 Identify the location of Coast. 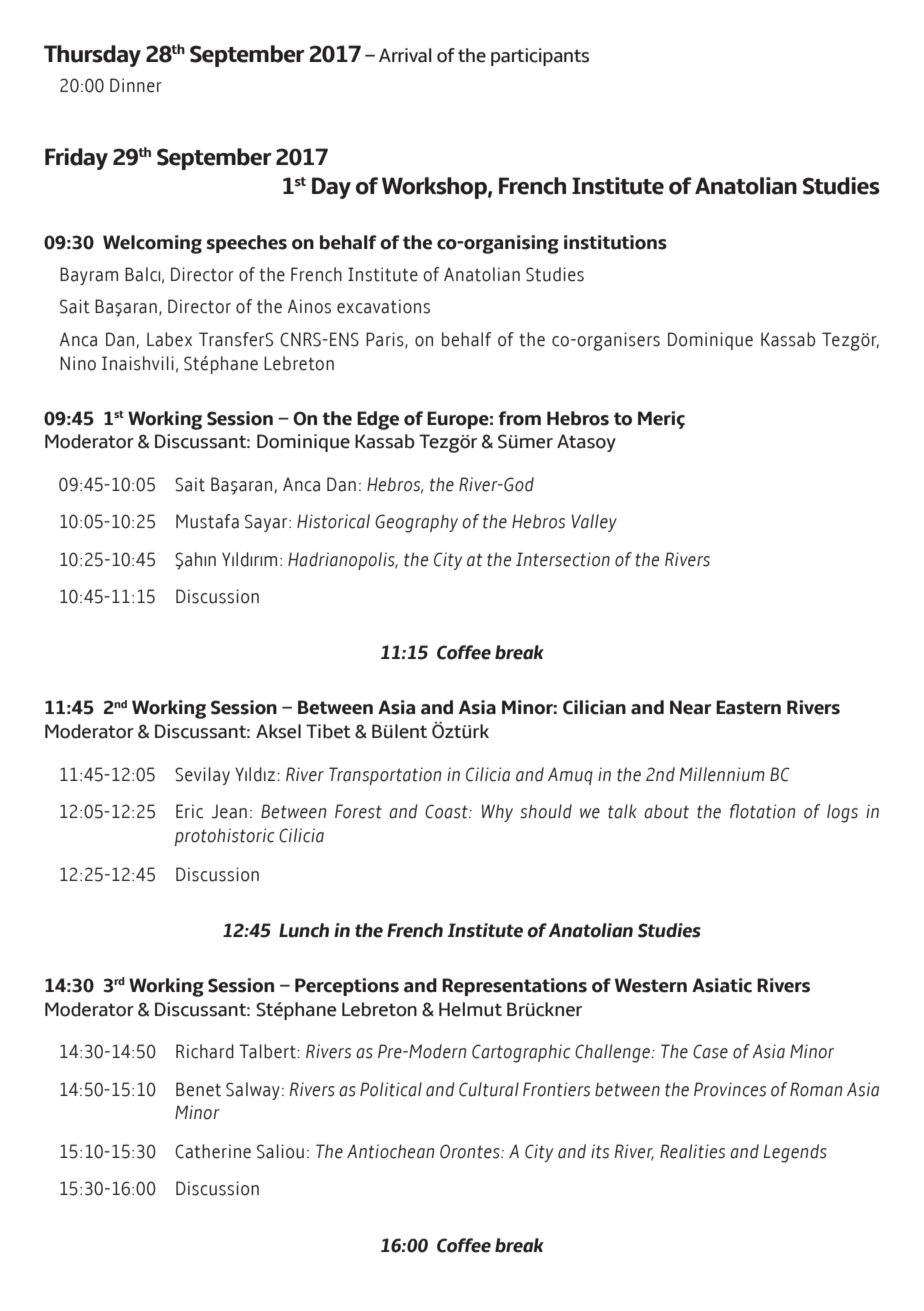
(447, 811).
